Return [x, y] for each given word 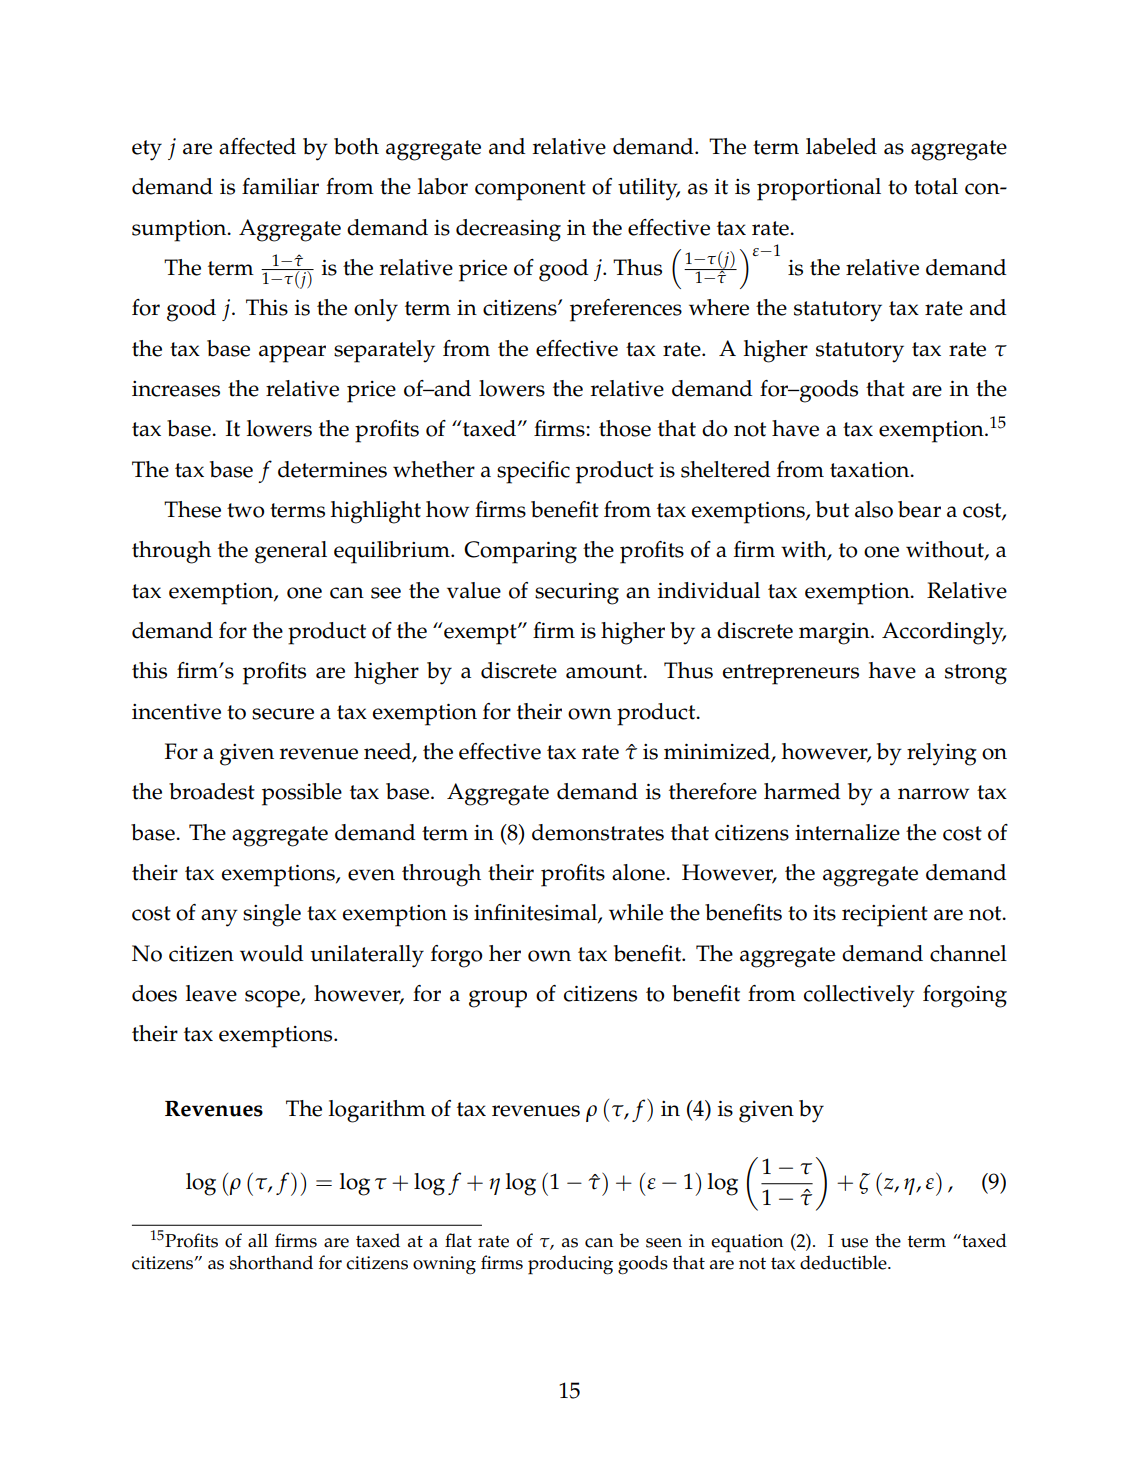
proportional [819, 189]
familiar [280, 186]
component [530, 190]
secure [283, 714]
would [271, 953]
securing [577, 594]
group [498, 999]
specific [533, 472]
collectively [859, 996]
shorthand [271, 1262]
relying [942, 754]
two [246, 510]
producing [570, 1265]
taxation [871, 470]
